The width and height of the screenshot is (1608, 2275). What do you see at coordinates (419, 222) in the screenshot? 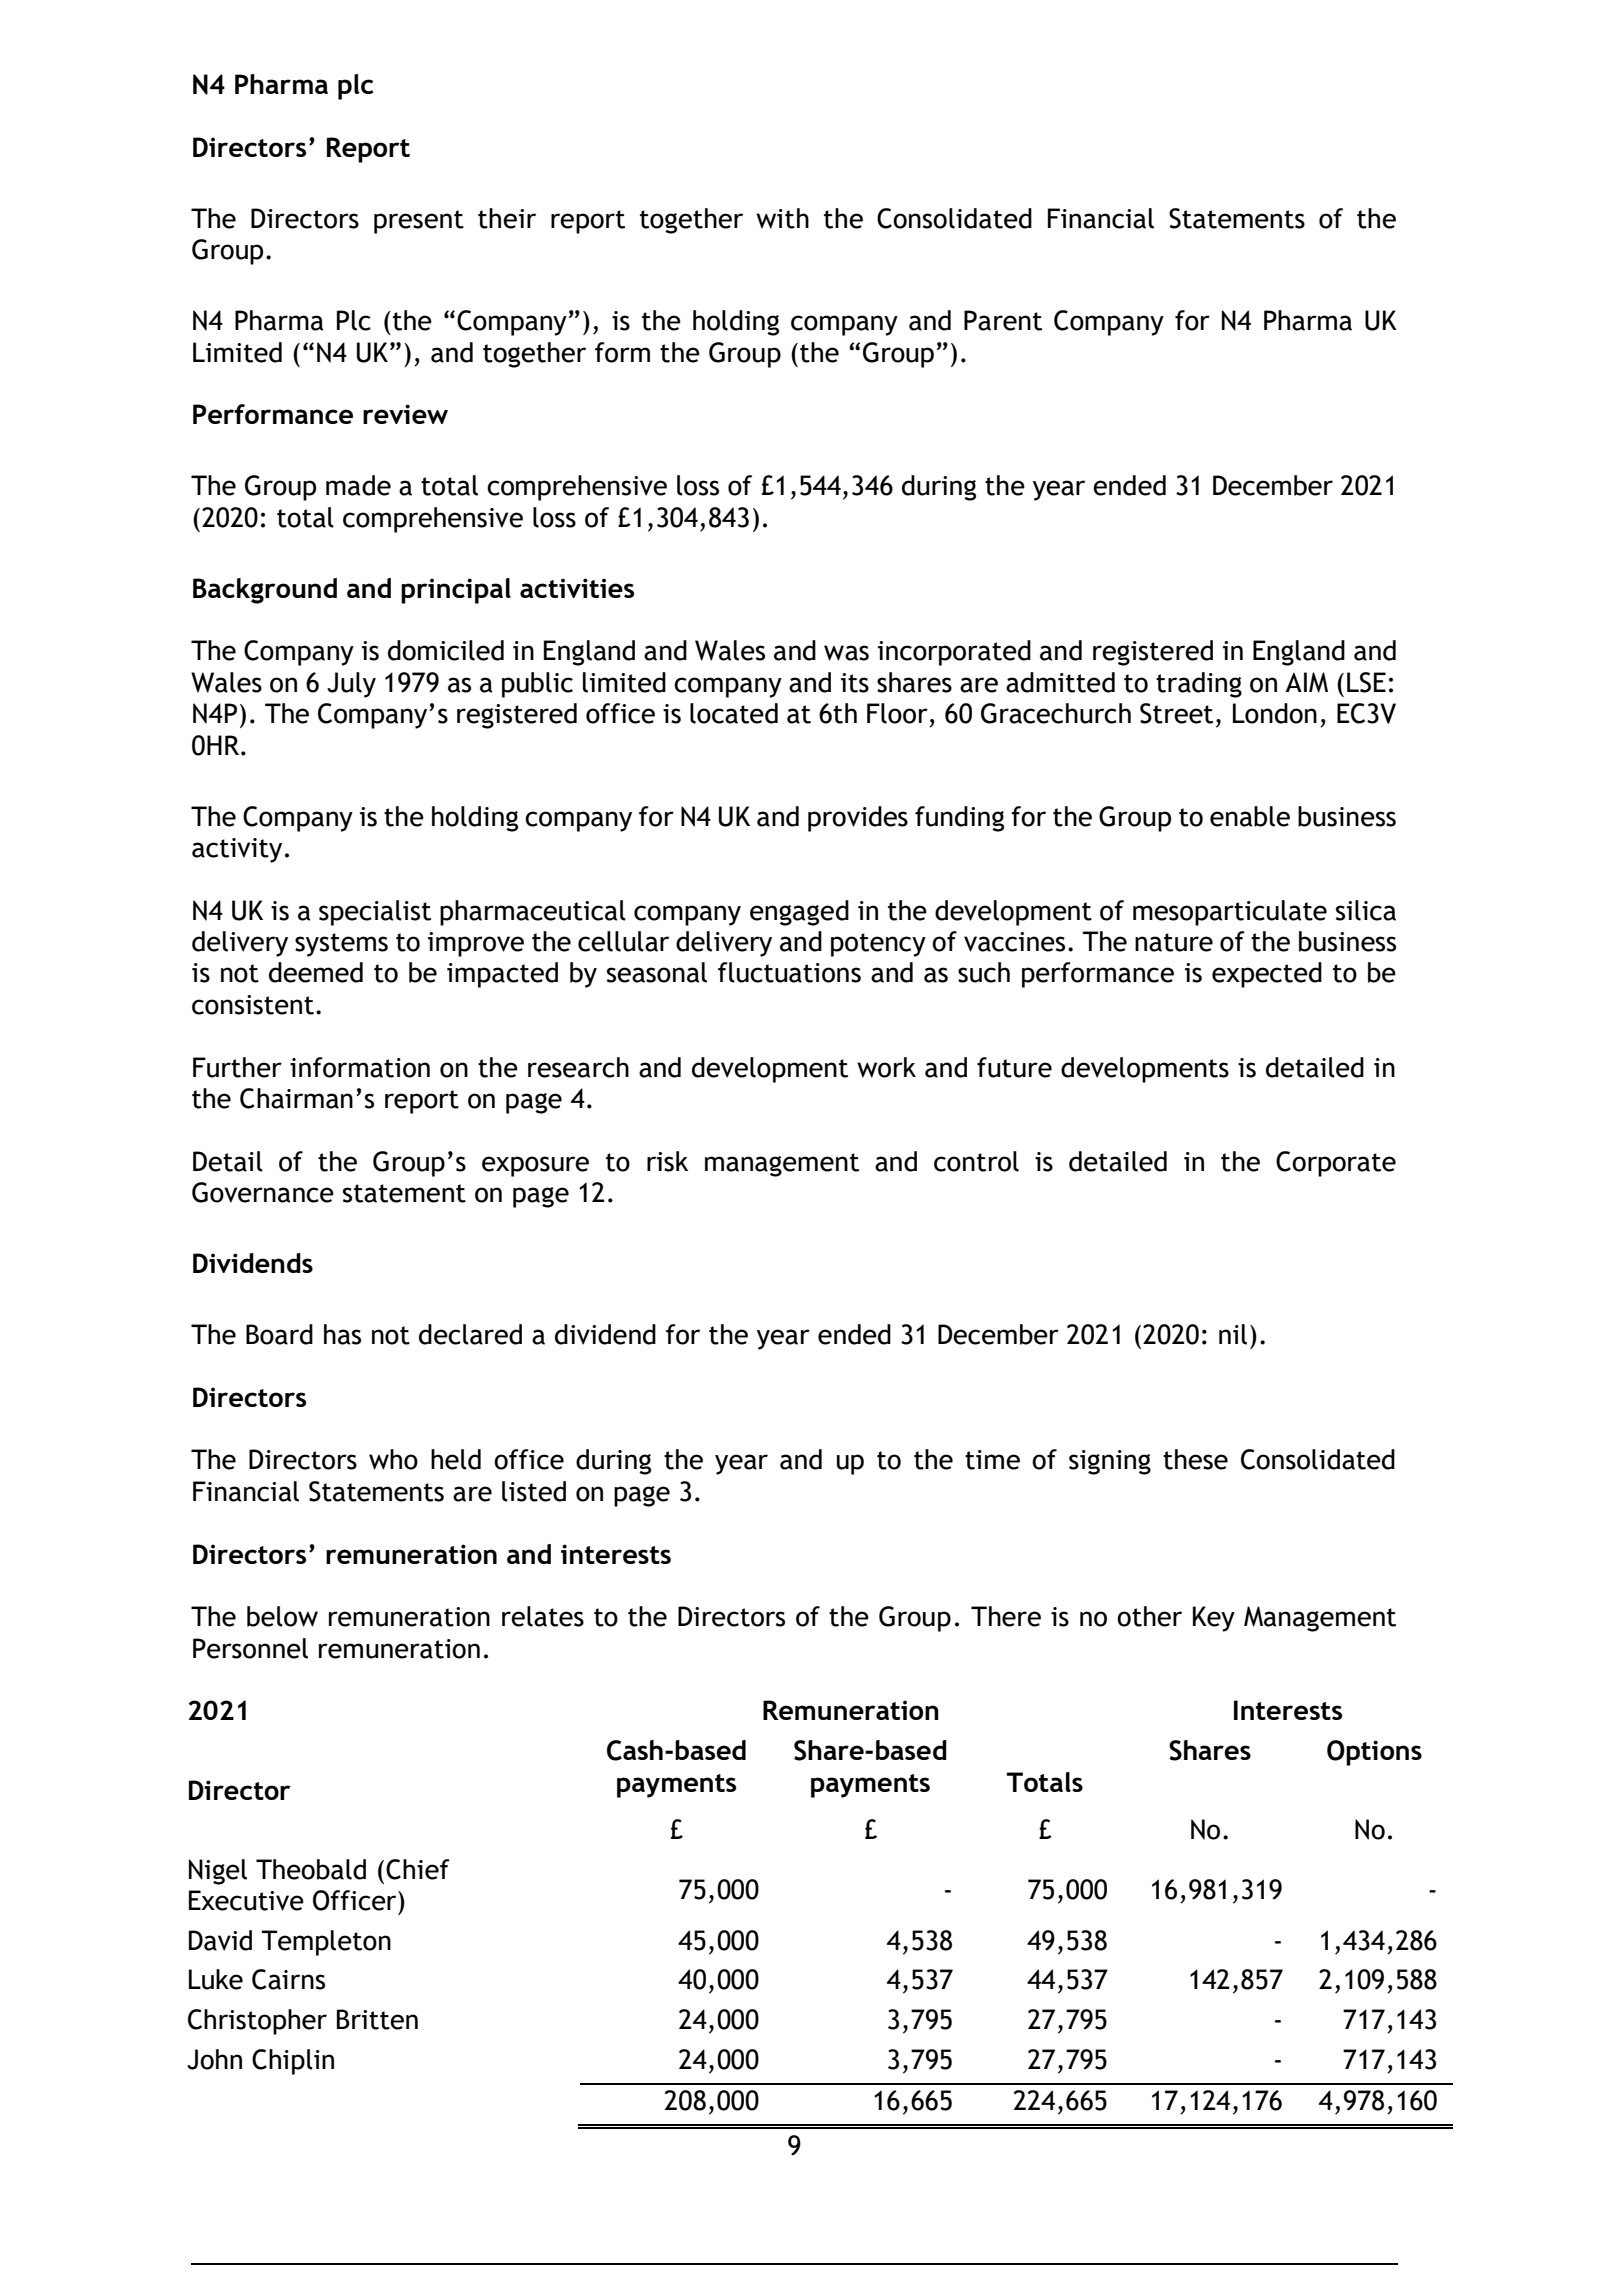
I see `present` at bounding box center [419, 222].
